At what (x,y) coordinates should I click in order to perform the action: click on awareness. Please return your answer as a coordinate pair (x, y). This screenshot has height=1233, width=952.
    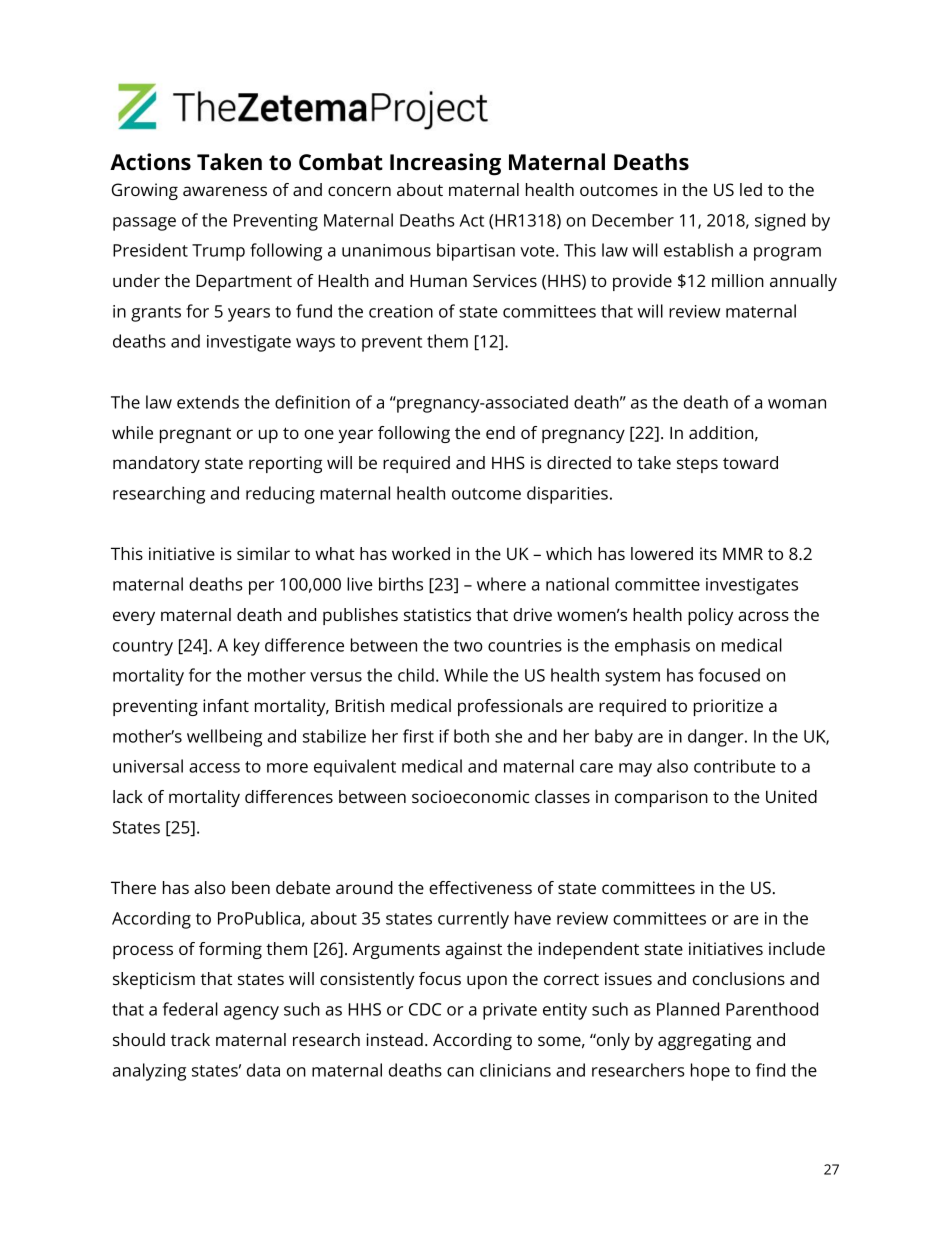
    Looking at the image, I should click on (225, 191).
